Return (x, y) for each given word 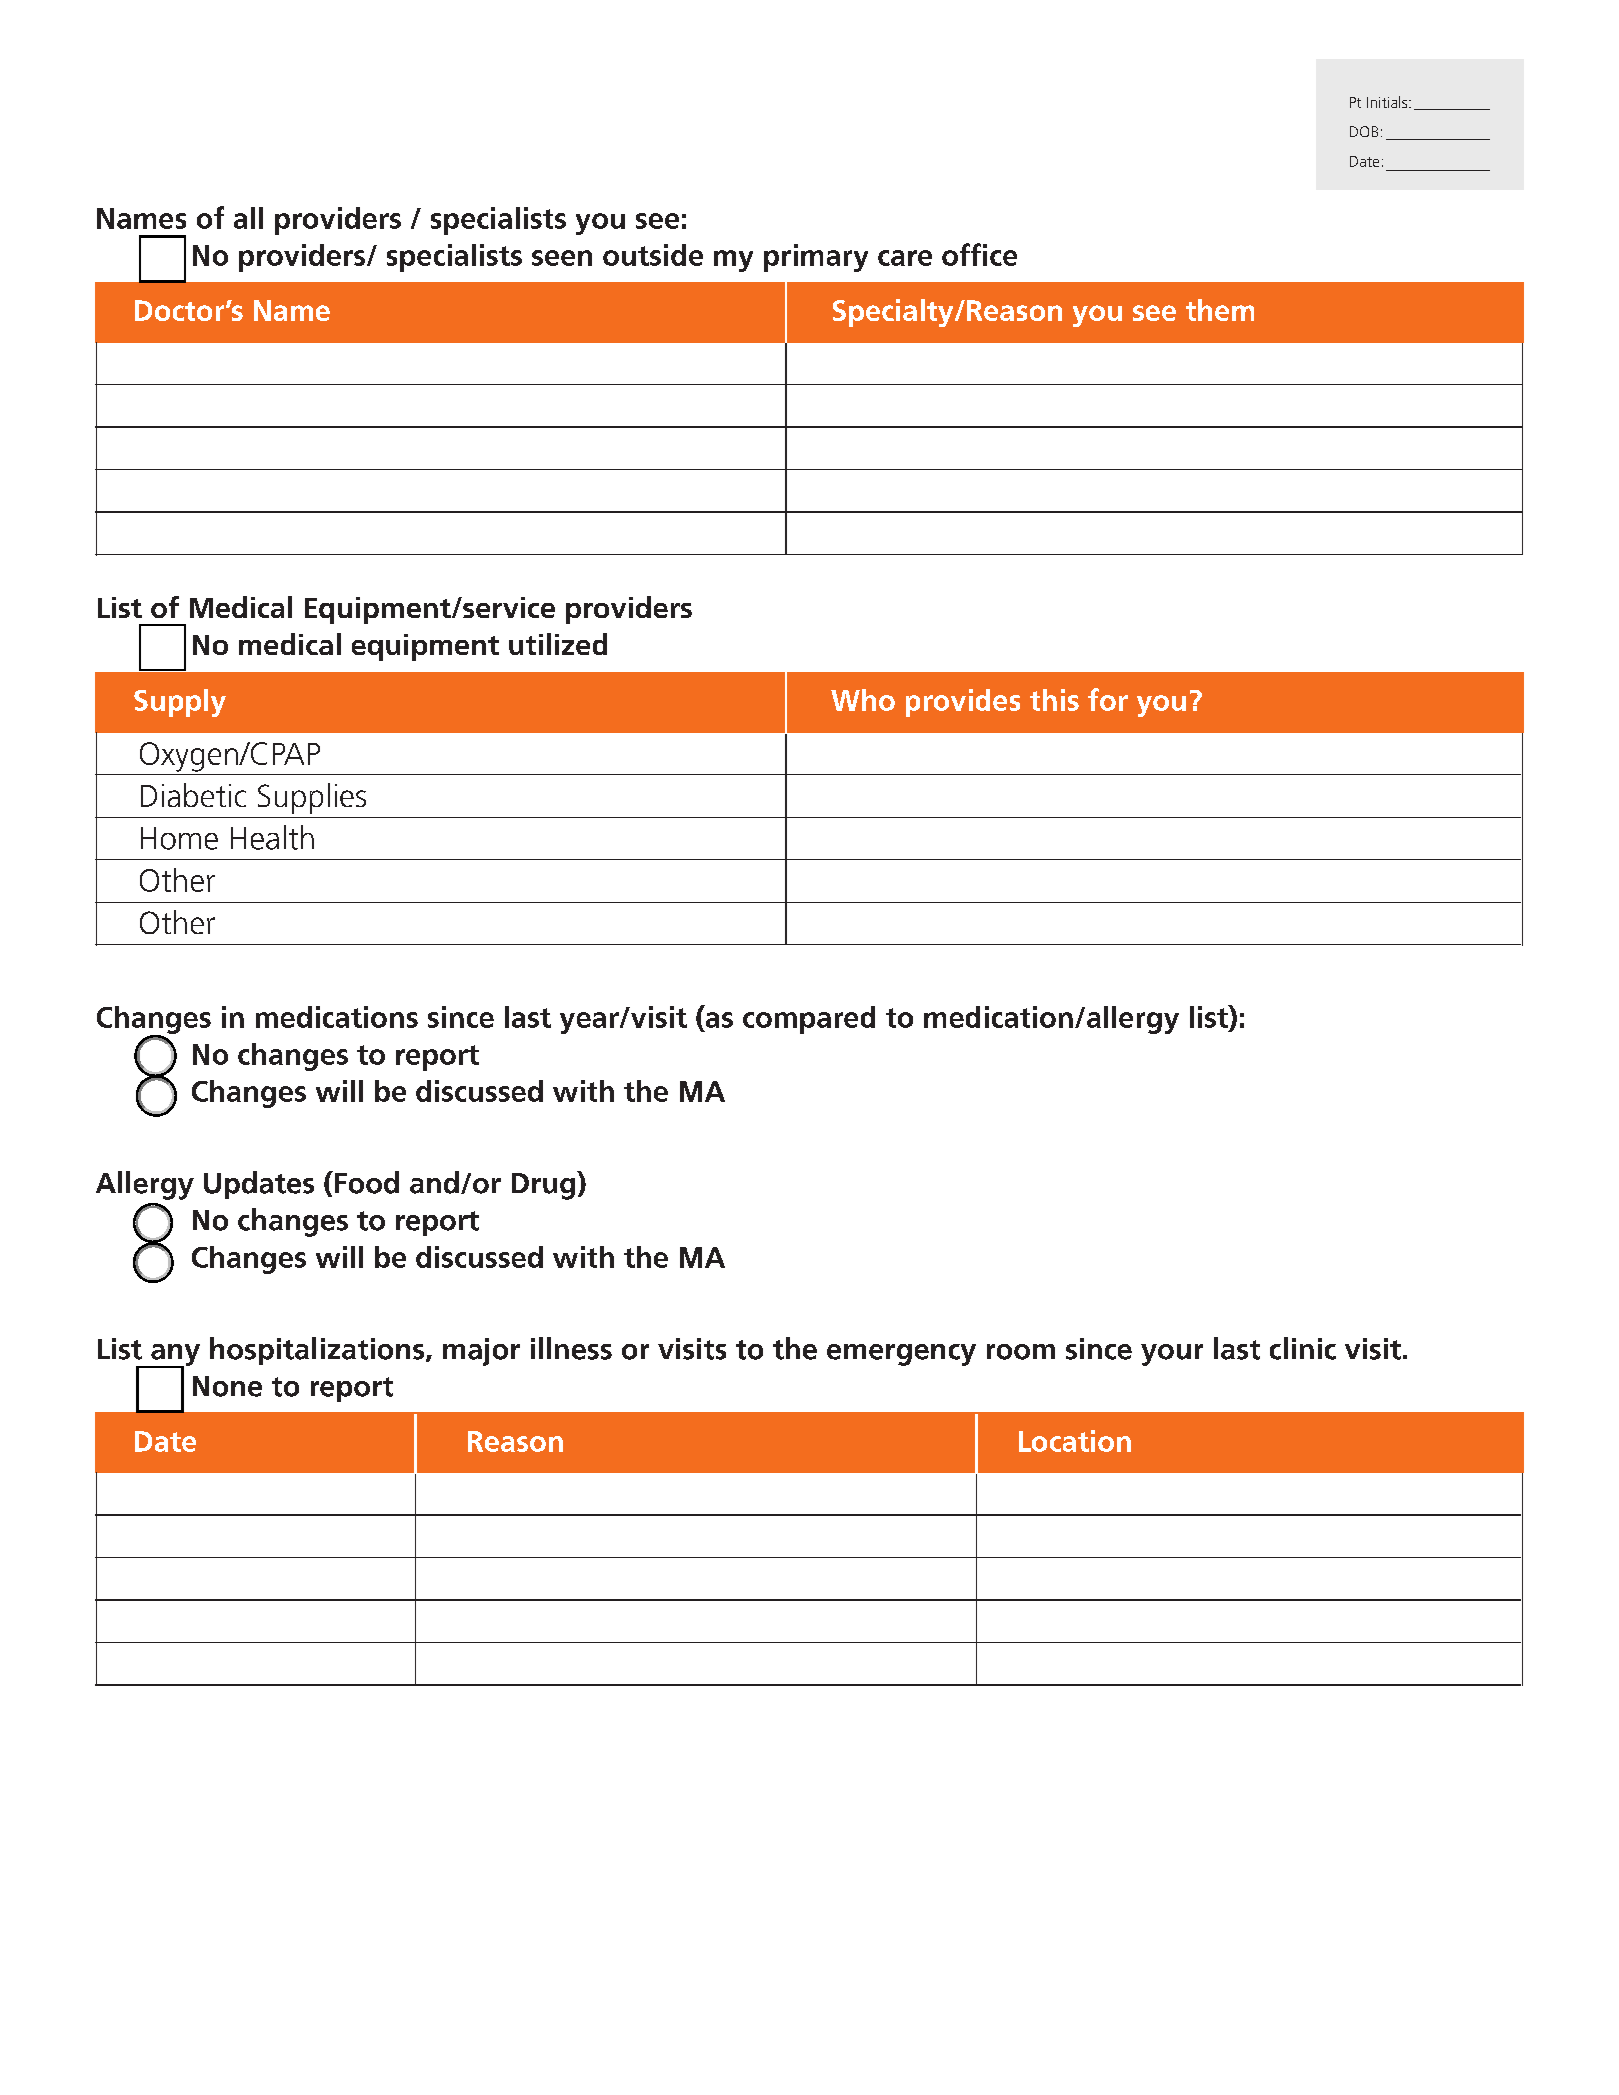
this (1054, 700)
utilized (558, 644)
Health (272, 837)
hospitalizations (318, 1351)
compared (809, 1020)
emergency (901, 1355)
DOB (1364, 131)
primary (816, 258)
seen (562, 258)
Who (863, 700)
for (1108, 699)
